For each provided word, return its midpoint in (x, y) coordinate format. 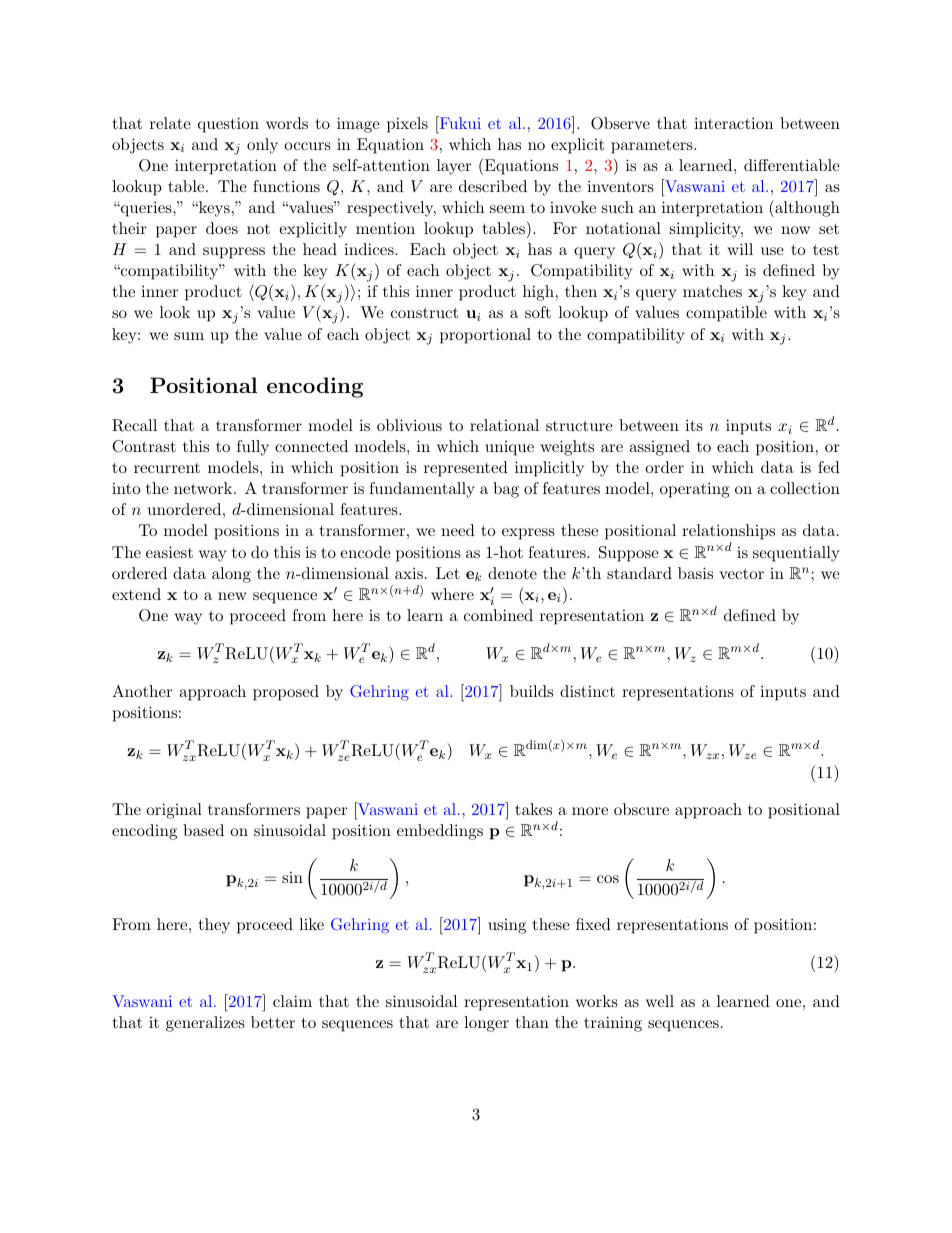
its (694, 425)
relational (504, 425)
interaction (733, 123)
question (228, 125)
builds (531, 691)
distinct (587, 691)
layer (454, 167)
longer (486, 1024)
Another (142, 691)
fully (253, 448)
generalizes (205, 1024)
